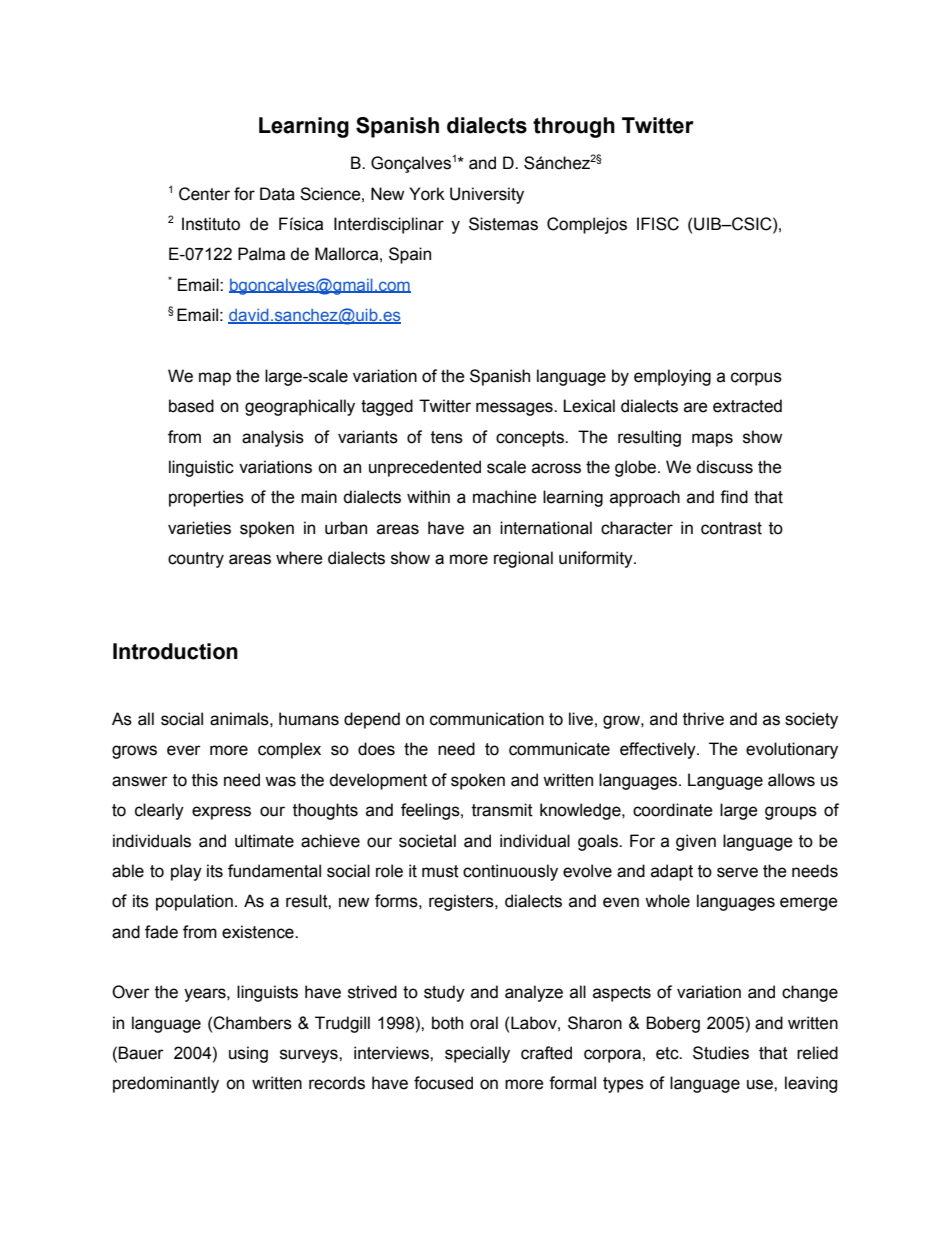 The height and width of the image is (1233, 952). Describe the element at coordinates (515, 409) in the image. I see `messages` at that location.
